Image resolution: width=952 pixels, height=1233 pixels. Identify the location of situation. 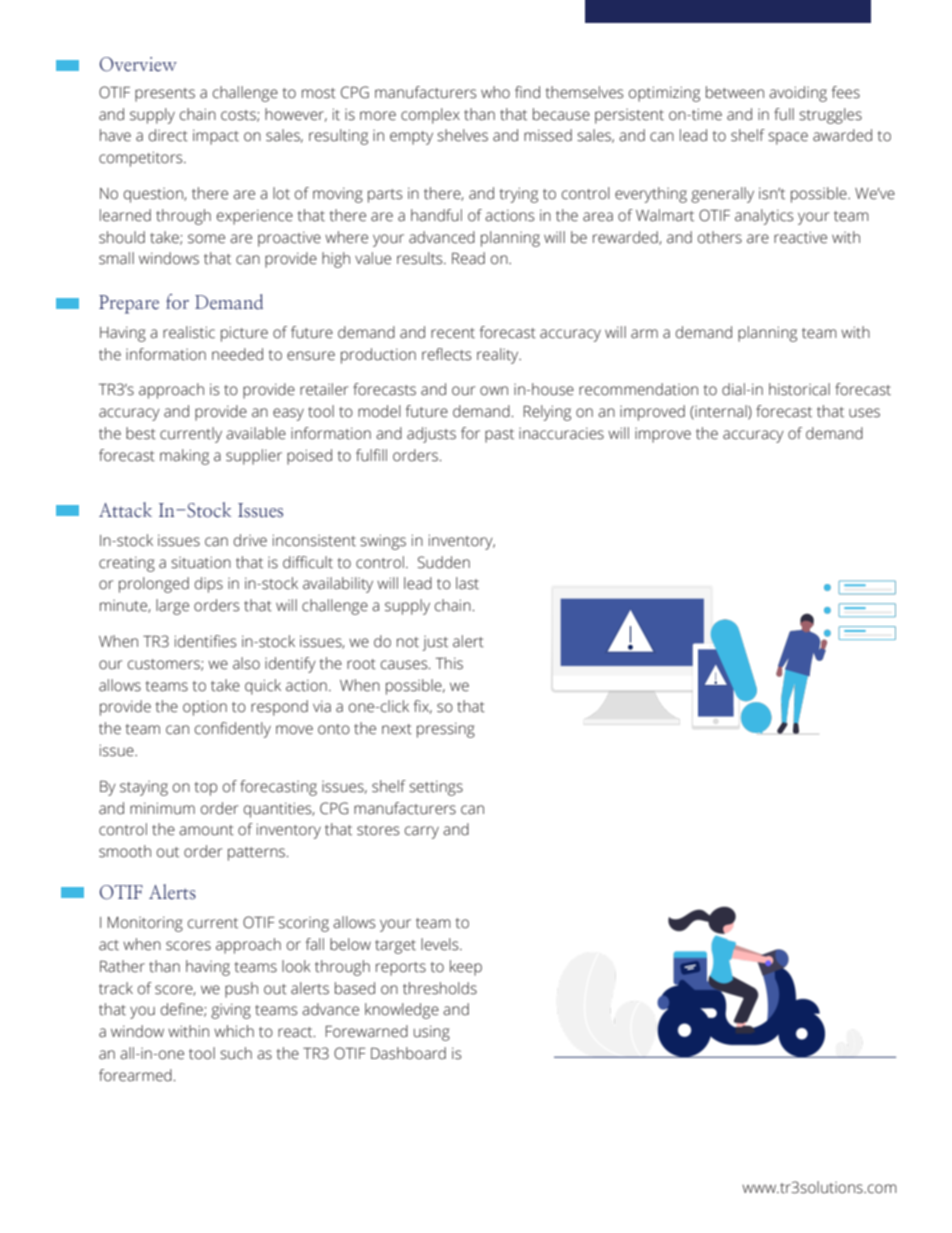
(201, 562).
